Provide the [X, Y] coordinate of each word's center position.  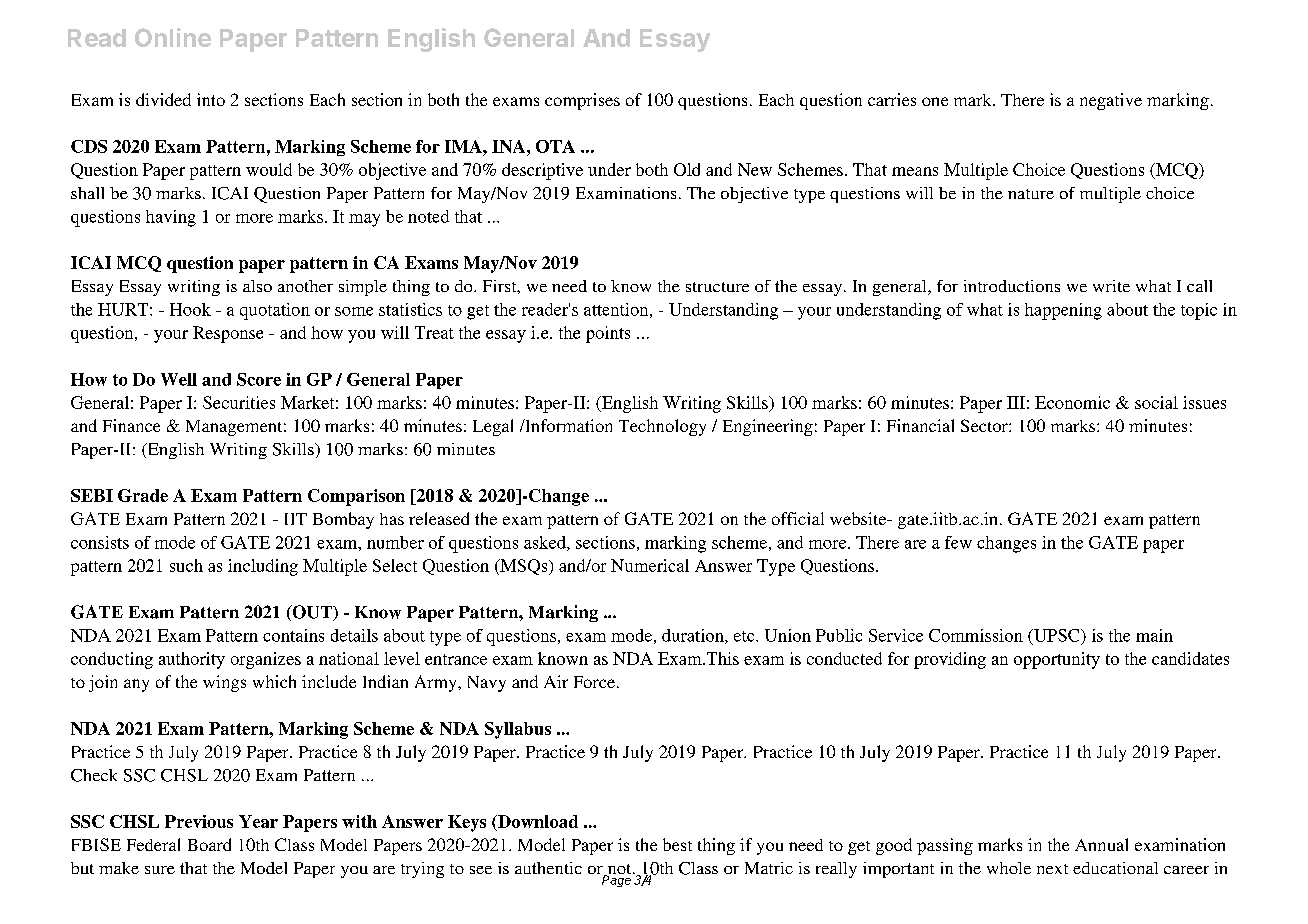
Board [209, 844]
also [257, 286]
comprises [582, 101]
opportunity [1057, 660]
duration [694, 636]
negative [1111, 101]
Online [173, 37]
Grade [143, 495]
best [677, 844]
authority [192, 660]
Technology [662, 427]
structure [717, 287]
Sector [985, 425]
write [1111, 286]
